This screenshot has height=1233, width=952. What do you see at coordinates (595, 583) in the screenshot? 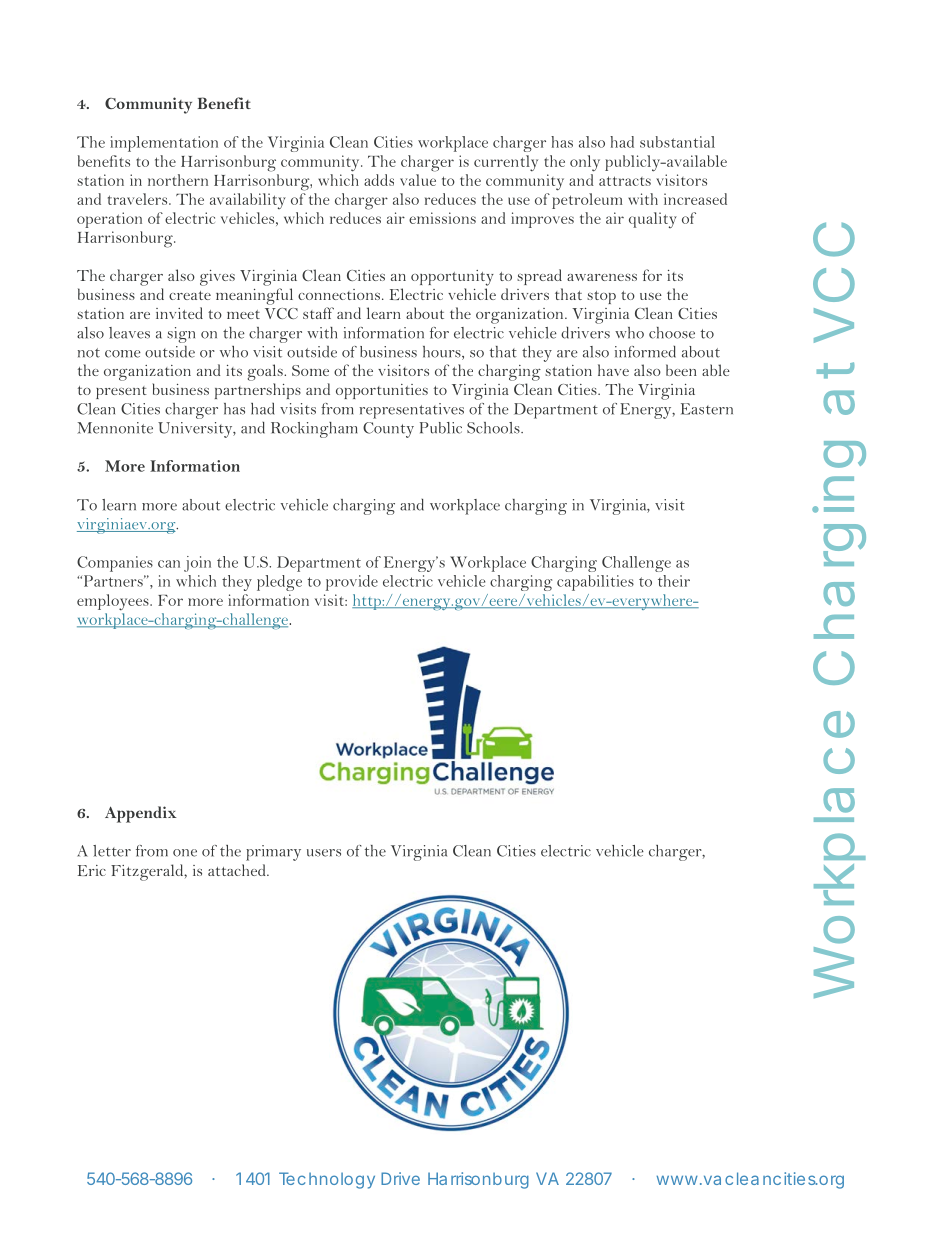
I see `capabilities` at bounding box center [595, 583].
